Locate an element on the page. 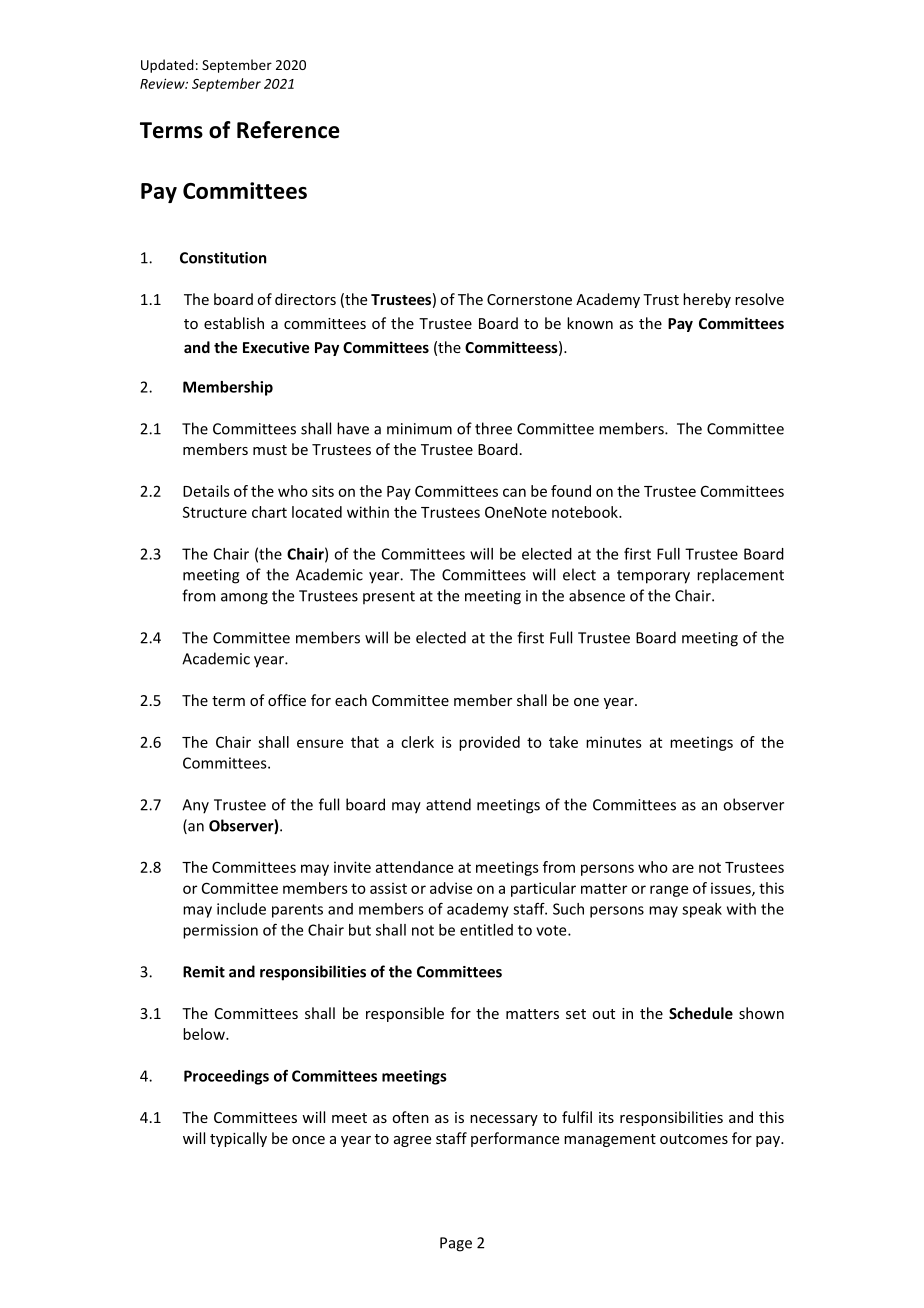 The height and width of the image is (1308, 924). Page is located at coordinates (456, 1244).
